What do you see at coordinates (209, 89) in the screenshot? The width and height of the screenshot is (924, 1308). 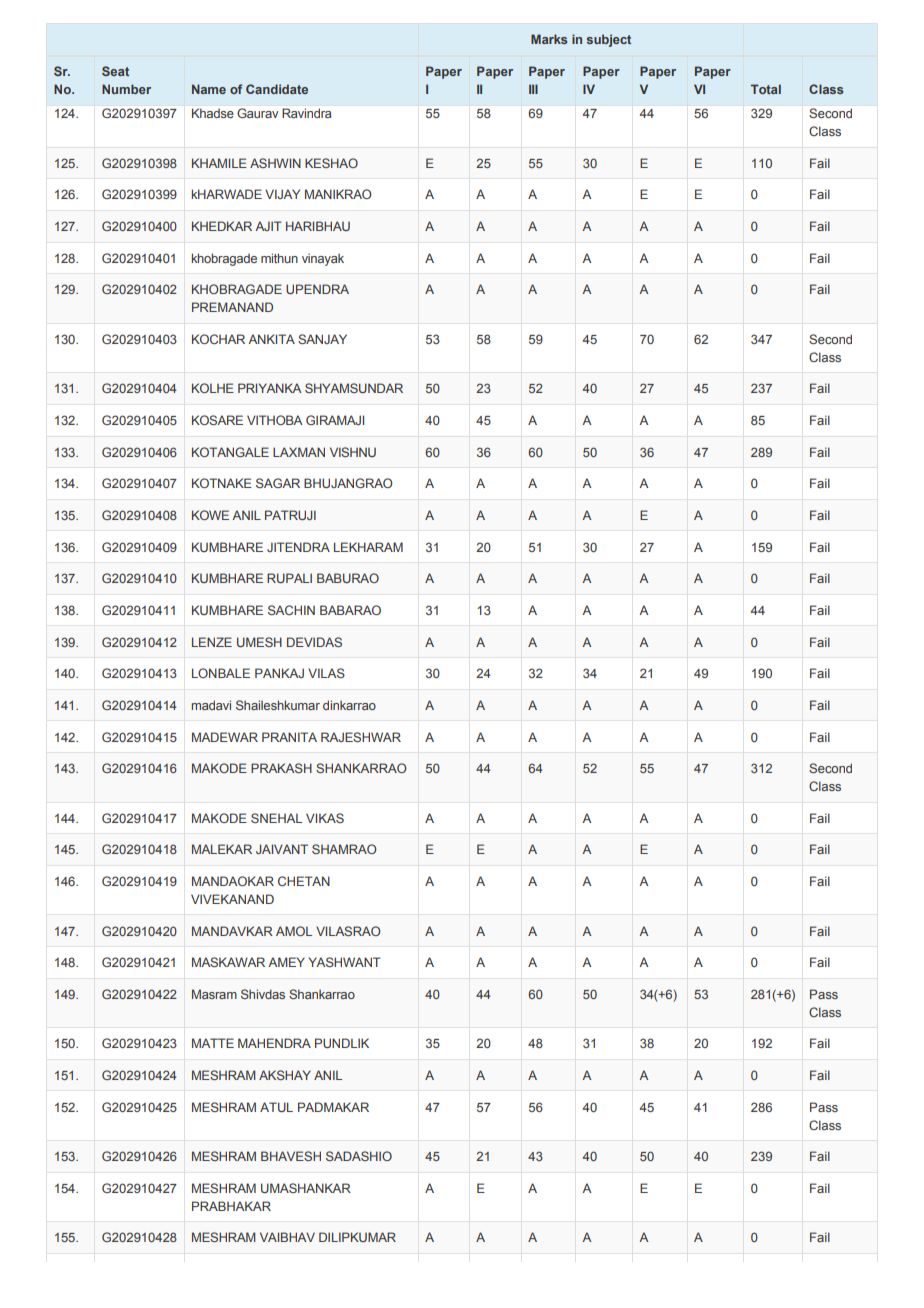 I see `Name` at bounding box center [209, 89].
